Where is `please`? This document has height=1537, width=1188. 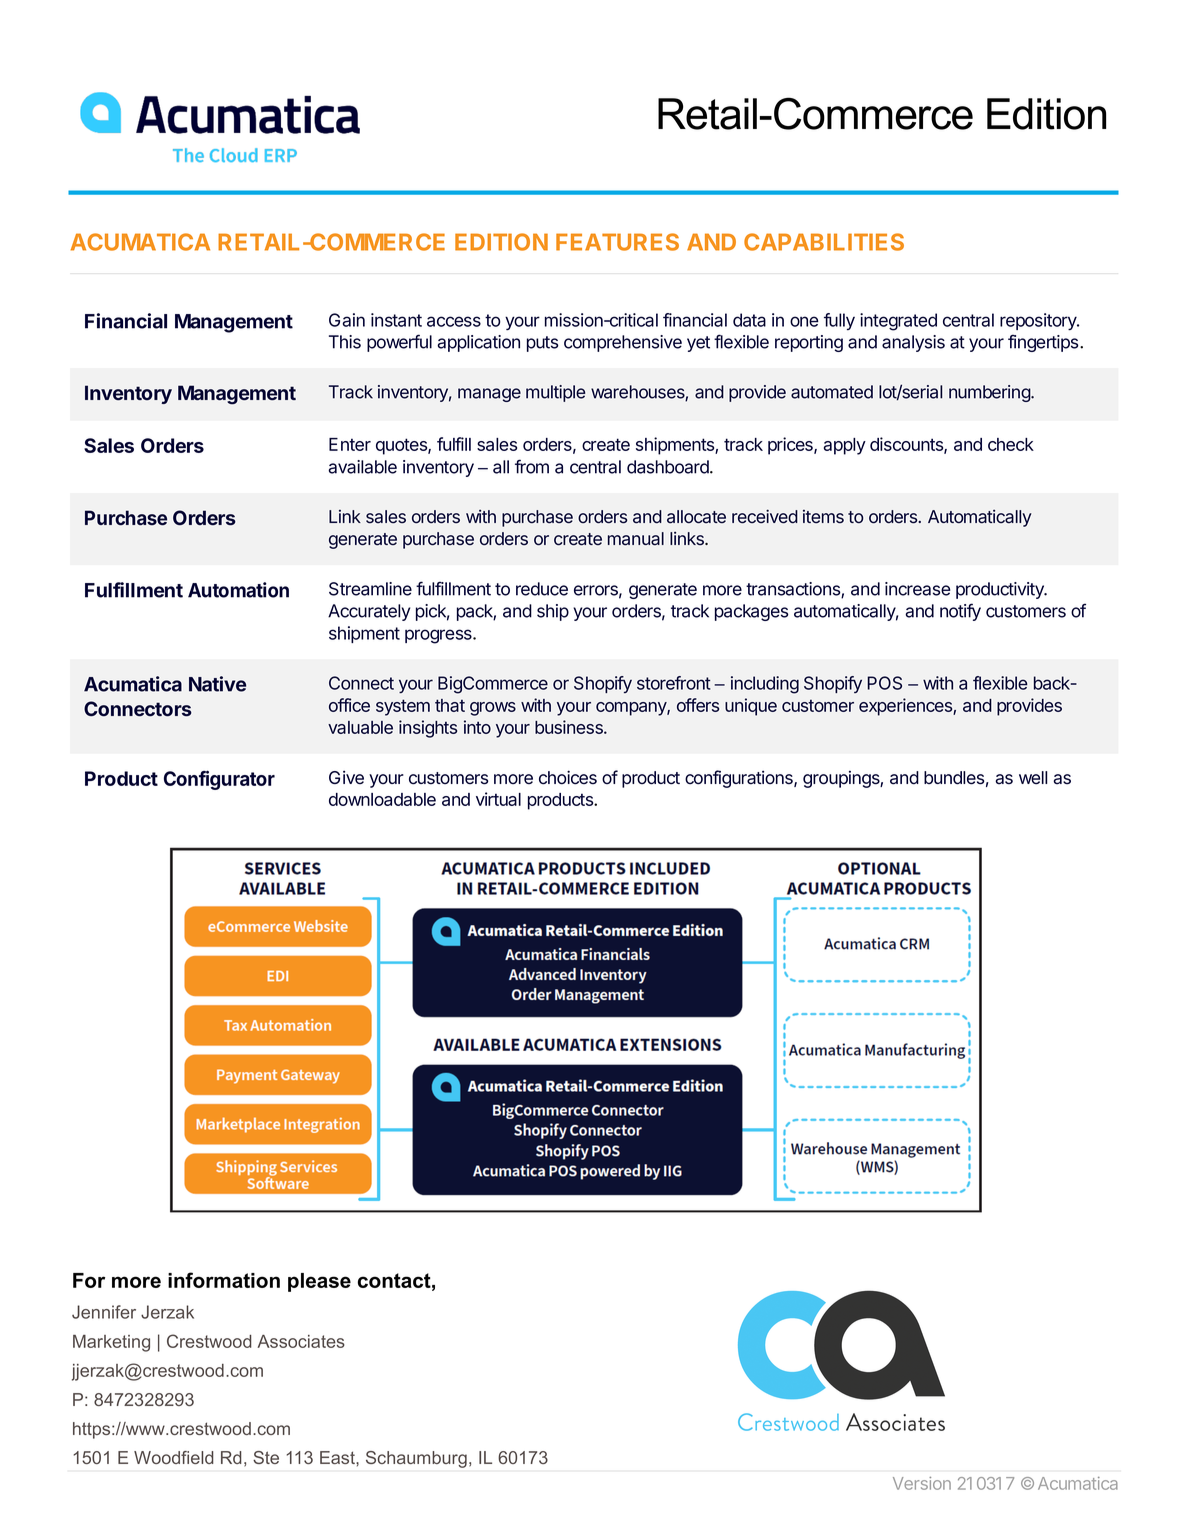 please is located at coordinates (319, 1282).
